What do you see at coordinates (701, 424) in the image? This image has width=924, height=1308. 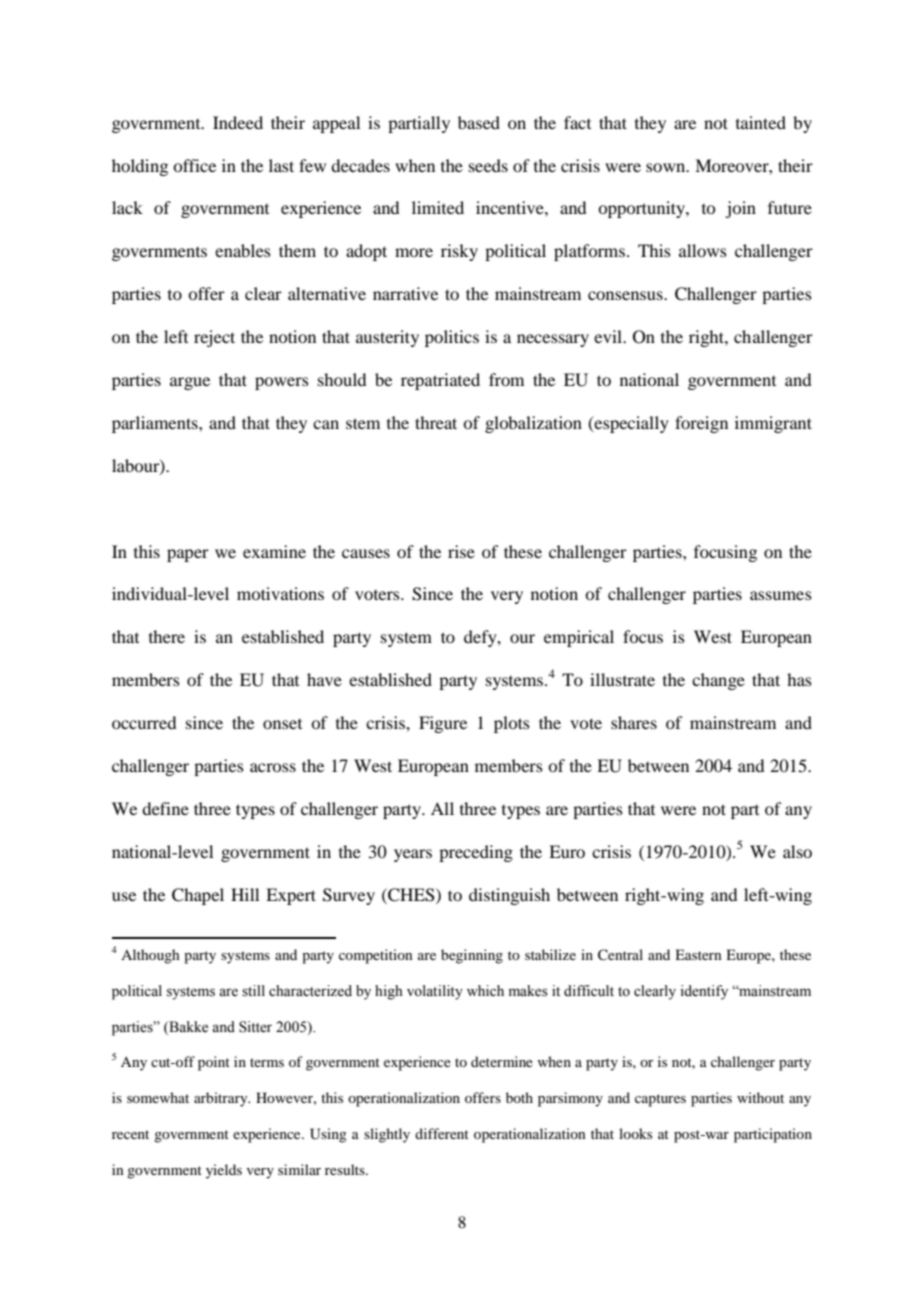 I see `foreign` at bounding box center [701, 424].
